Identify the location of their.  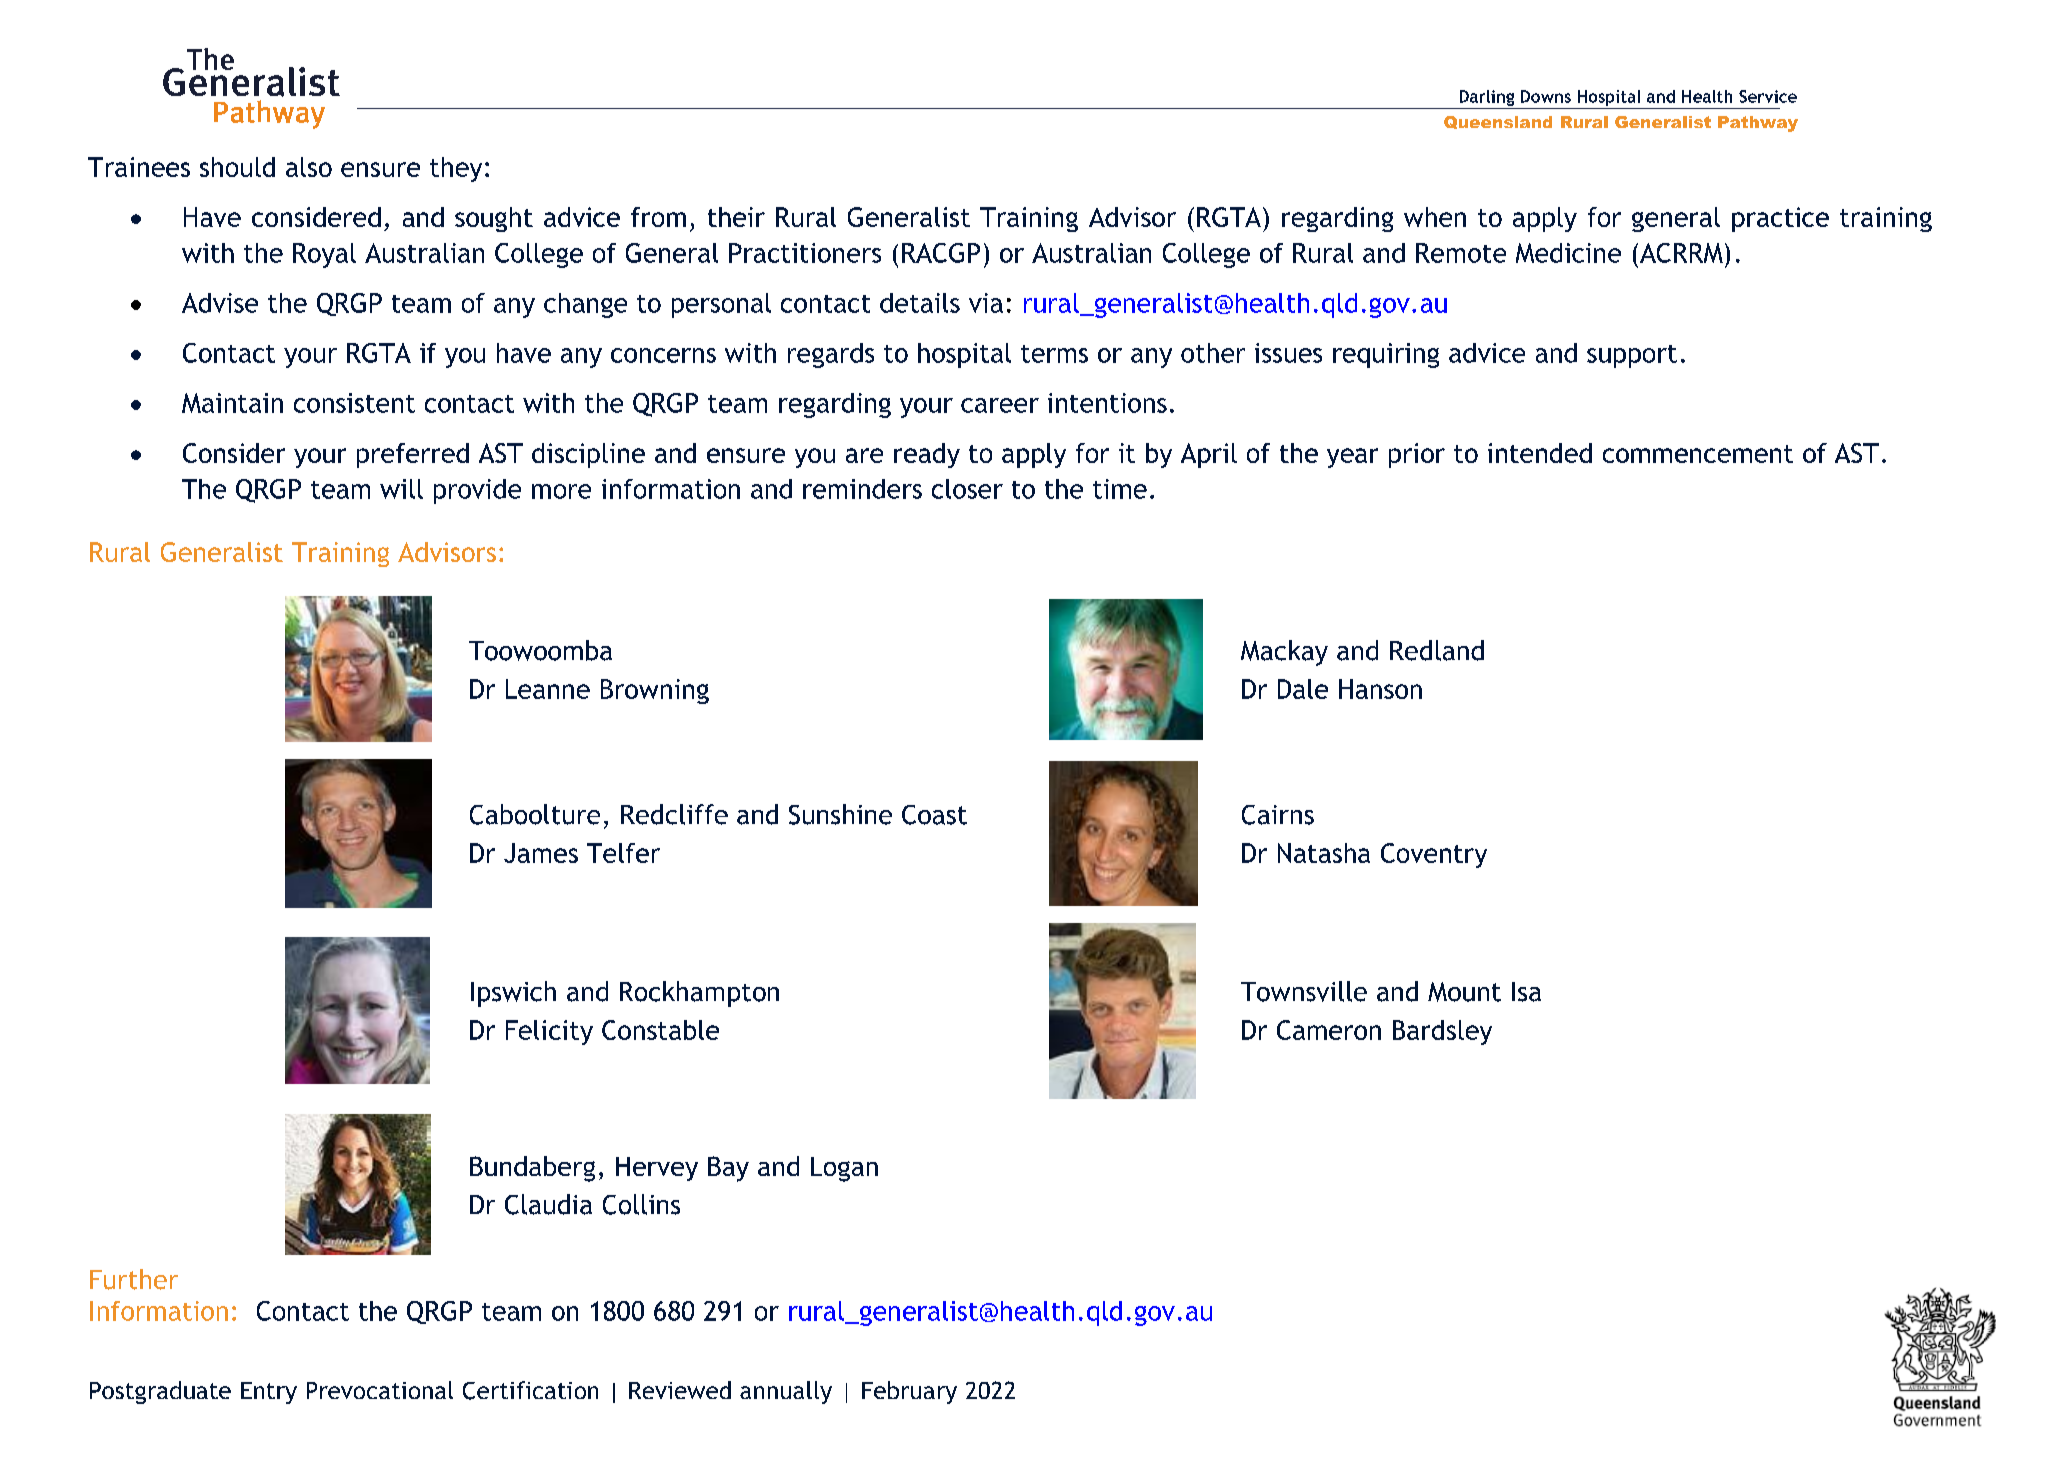
(736, 217).
